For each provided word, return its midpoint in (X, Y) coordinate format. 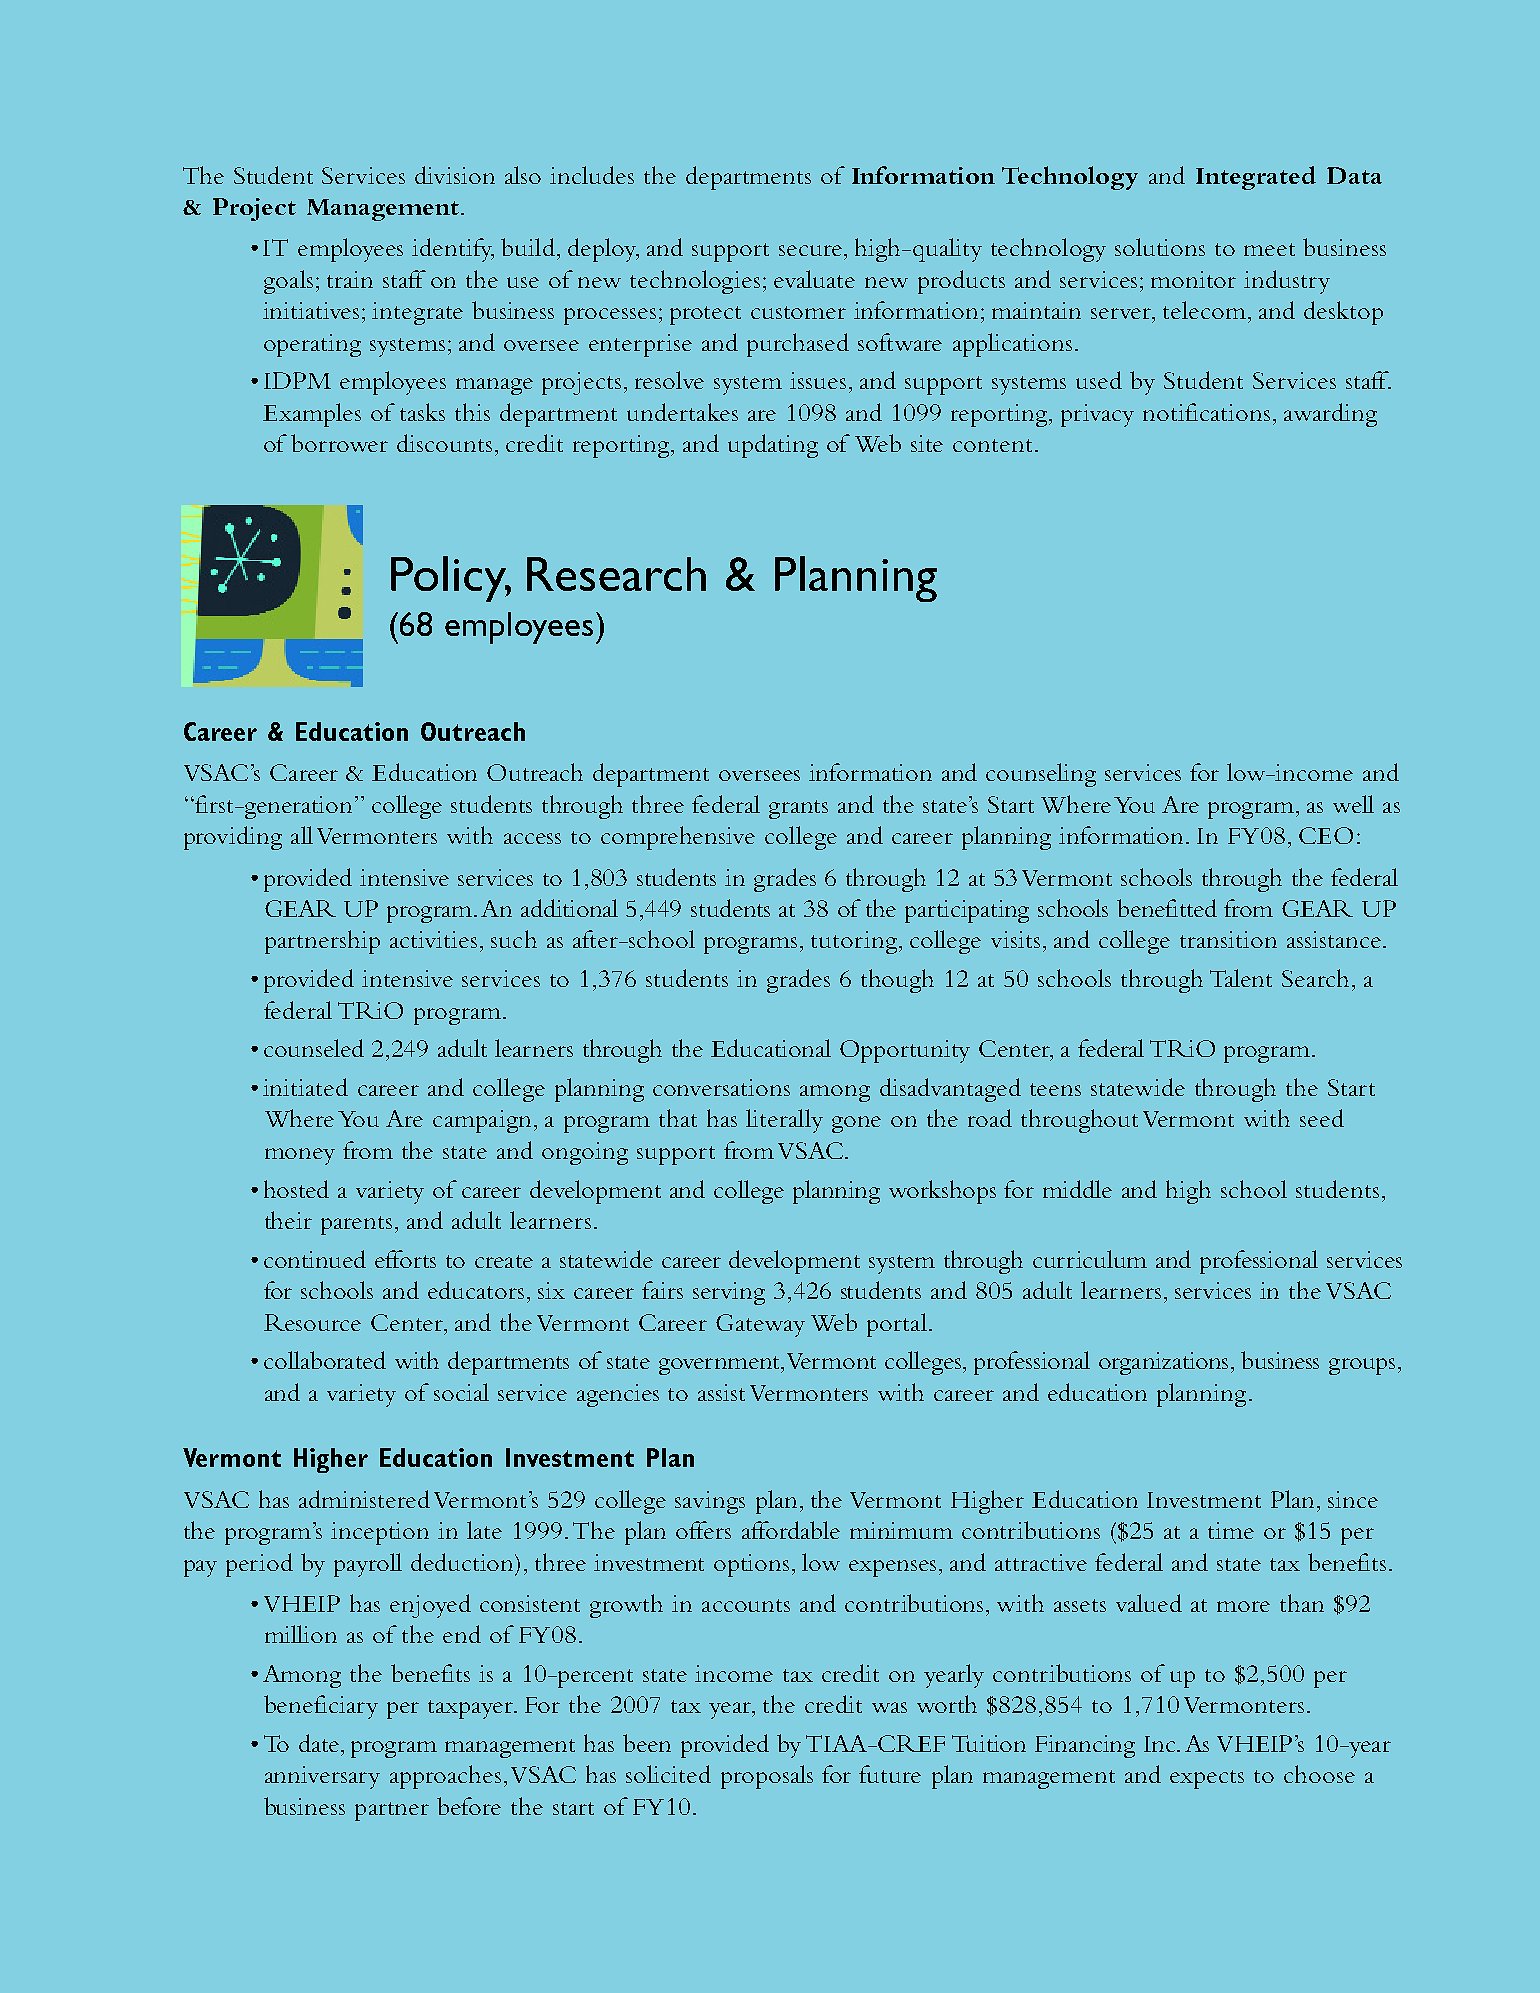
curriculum (1090, 1259)
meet (1269, 249)
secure (812, 250)
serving (729, 1293)
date (320, 1743)
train (350, 279)
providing (233, 838)
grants (798, 809)
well (1353, 804)
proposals (767, 1777)
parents (356, 1225)
